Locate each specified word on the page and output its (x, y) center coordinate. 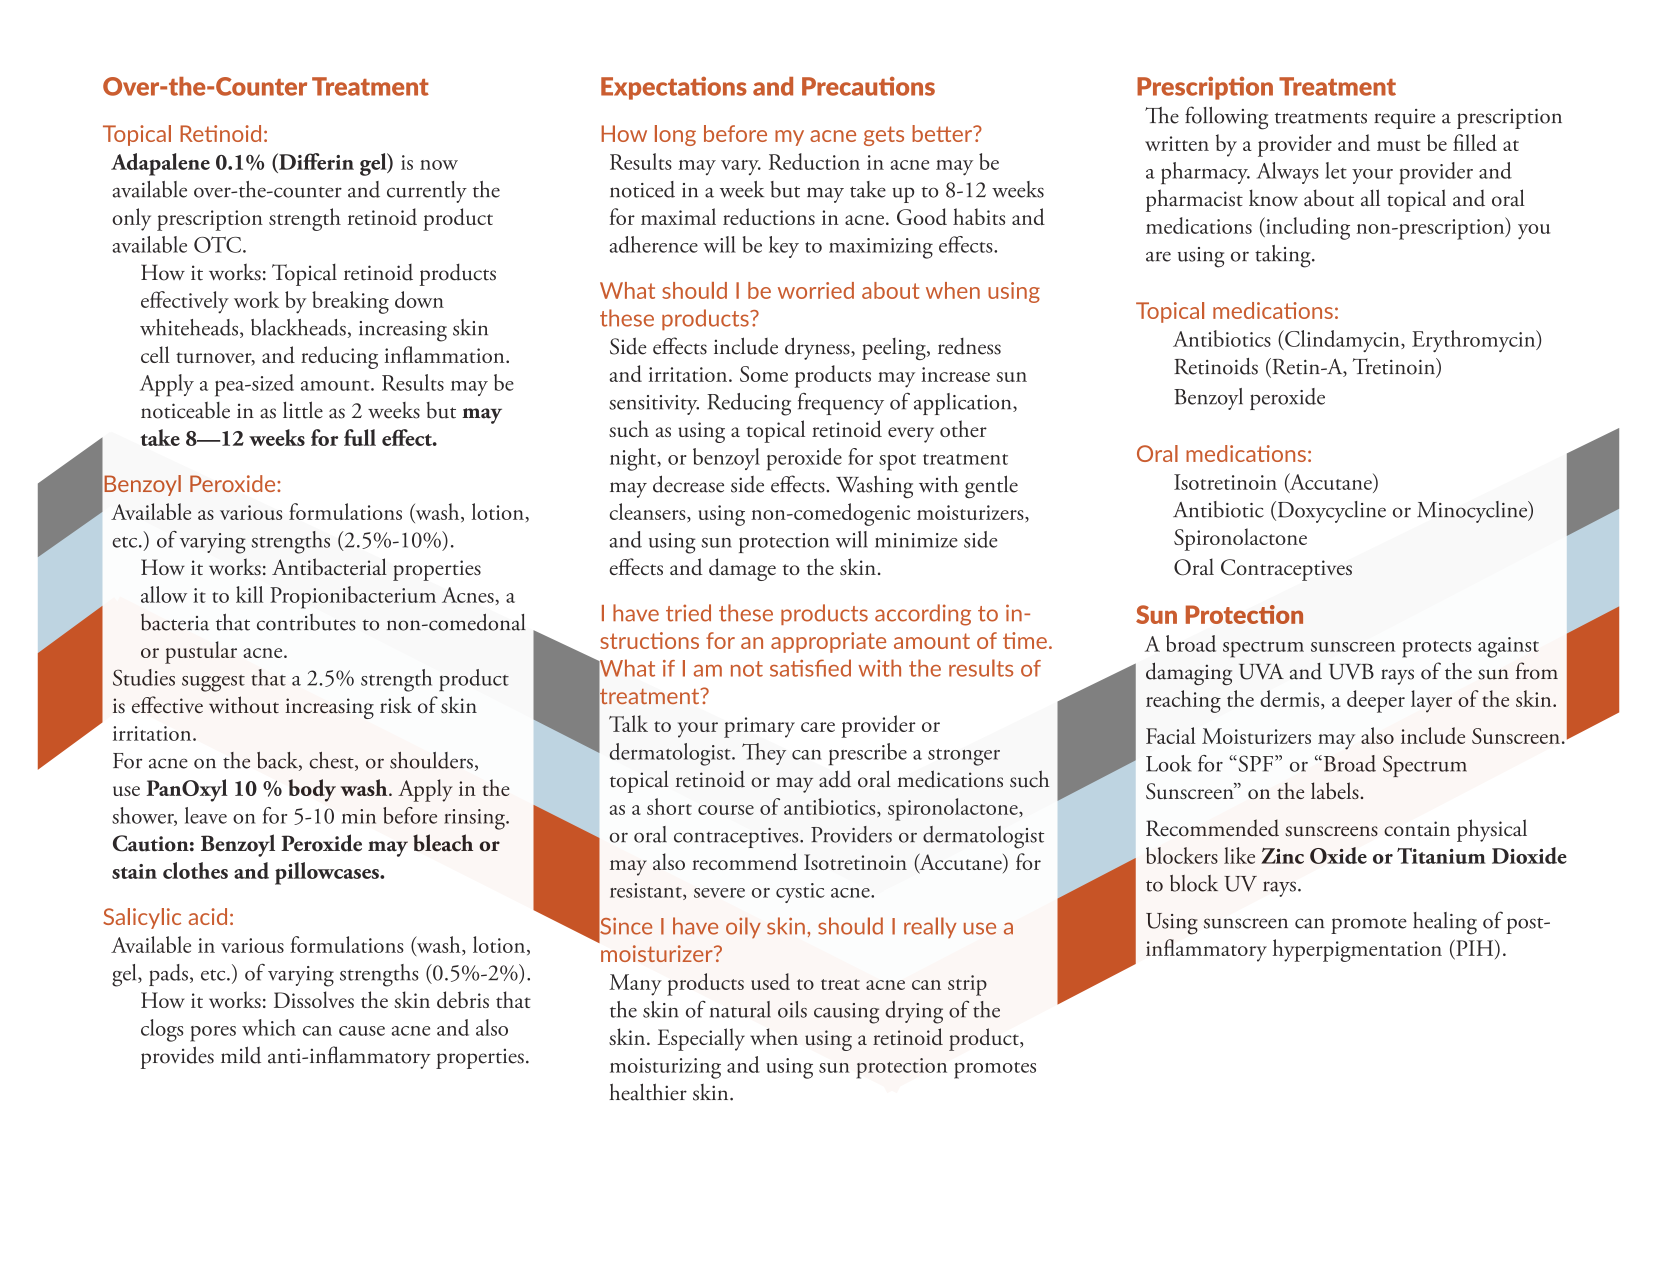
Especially (701, 1039)
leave (206, 815)
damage (742, 569)
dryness (818, 348)
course (726, 810)
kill (249, 594)
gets (884, 136)
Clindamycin (1342, 341)
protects (1436, 649)
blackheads (298, 327)
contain (1417, 828)
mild (241, 1055)
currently (427, 192)
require (1404, 119)
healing (1445, 923)
